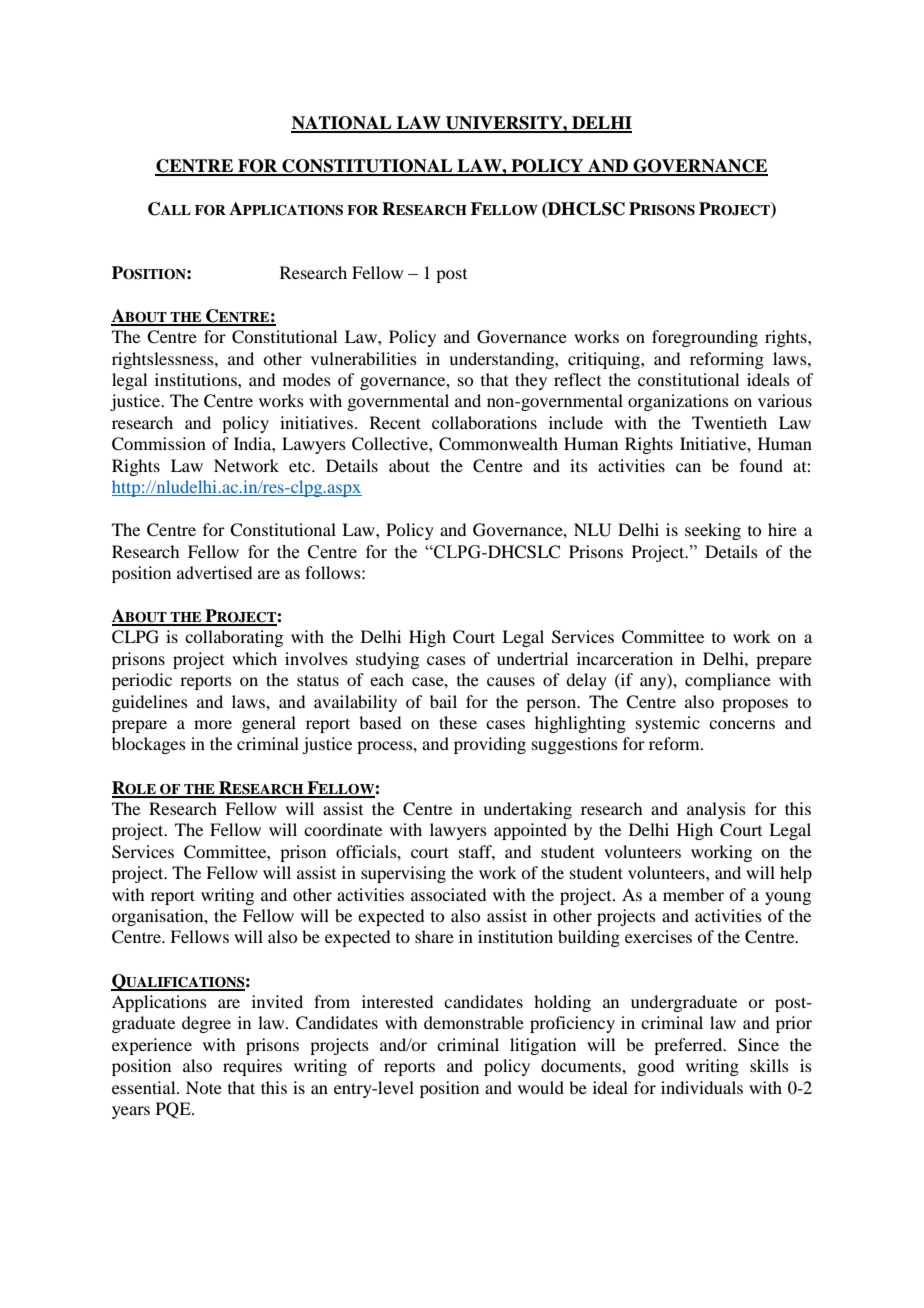  Describe the element at coordinates (213, 724) in the document. I see `more` at that location.
